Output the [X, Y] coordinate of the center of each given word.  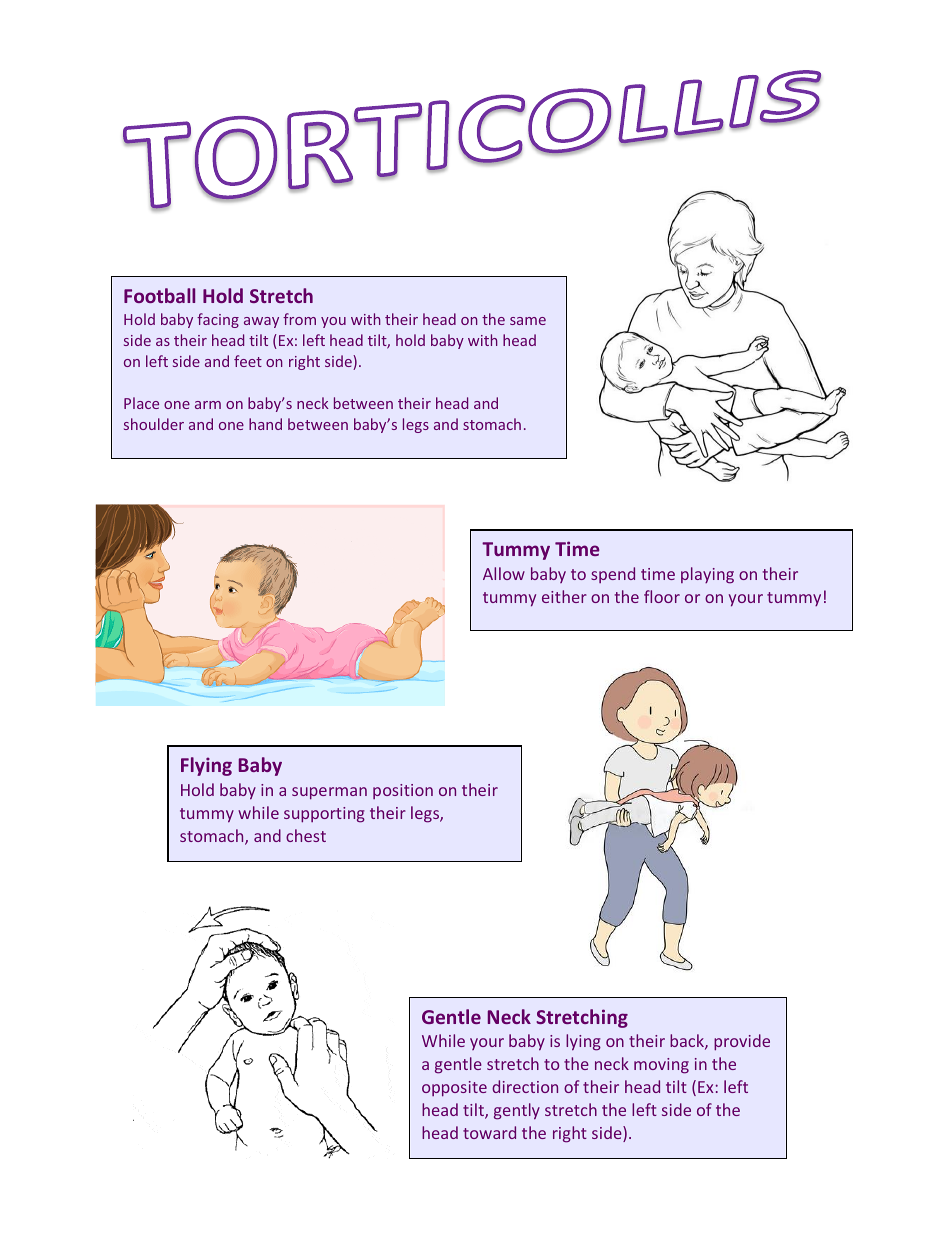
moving [661, 1066]
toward [489, 1132]
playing [707, 575]
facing [218, 320]
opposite [454, 1089]
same [528, 321]
